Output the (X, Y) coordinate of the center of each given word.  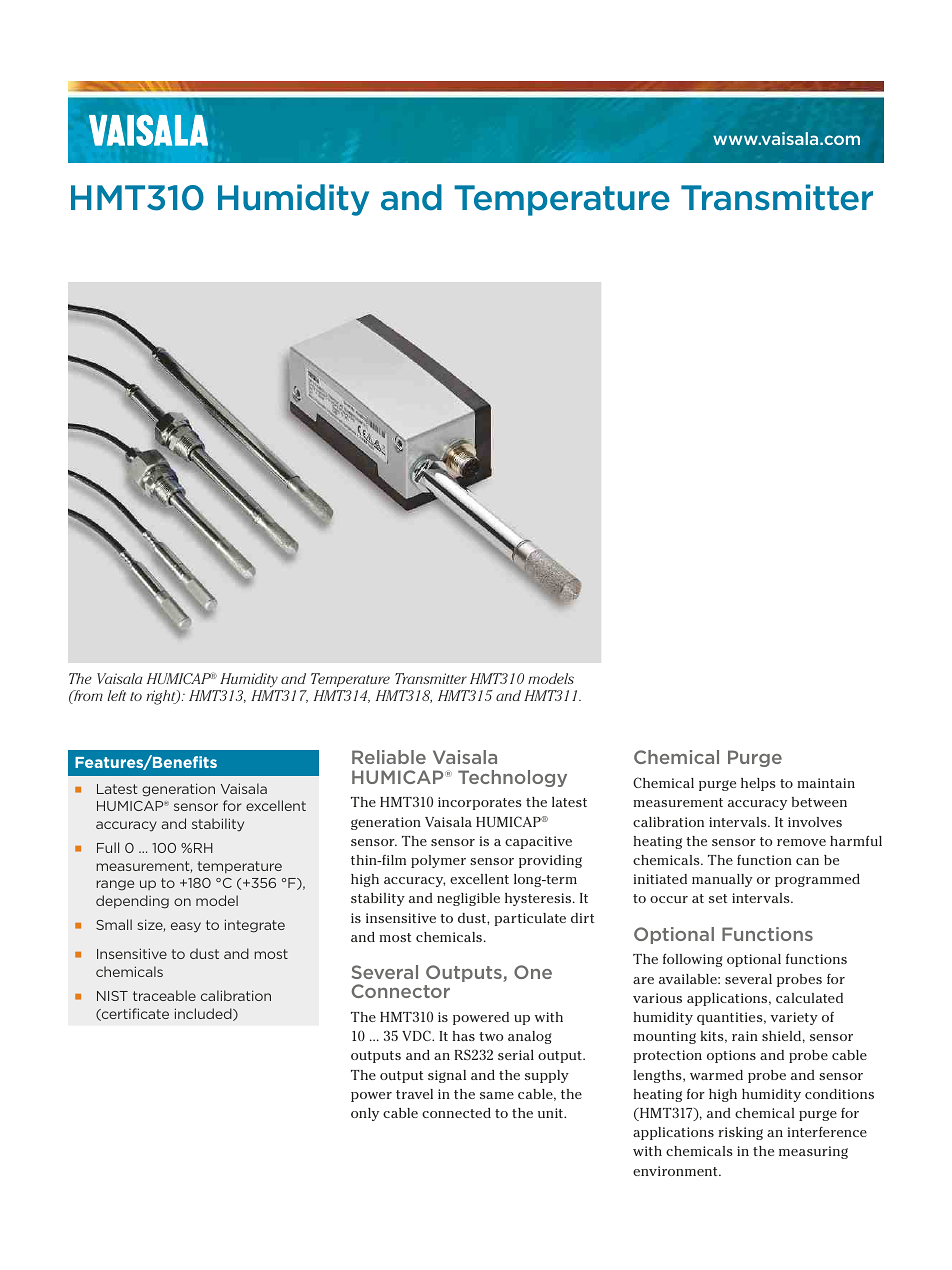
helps (758, 784)
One (533, 972)
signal (447, 1076)
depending (132, 902)
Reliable (389, 757)
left (116, 695)
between (819, 802)
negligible (468, 899)
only (365, 1114)
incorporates (480, 803)
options (731, 1056)
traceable (164, 995)
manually (722, 880)
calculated (809, 998)
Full (108, 847)
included (204, 1014)
